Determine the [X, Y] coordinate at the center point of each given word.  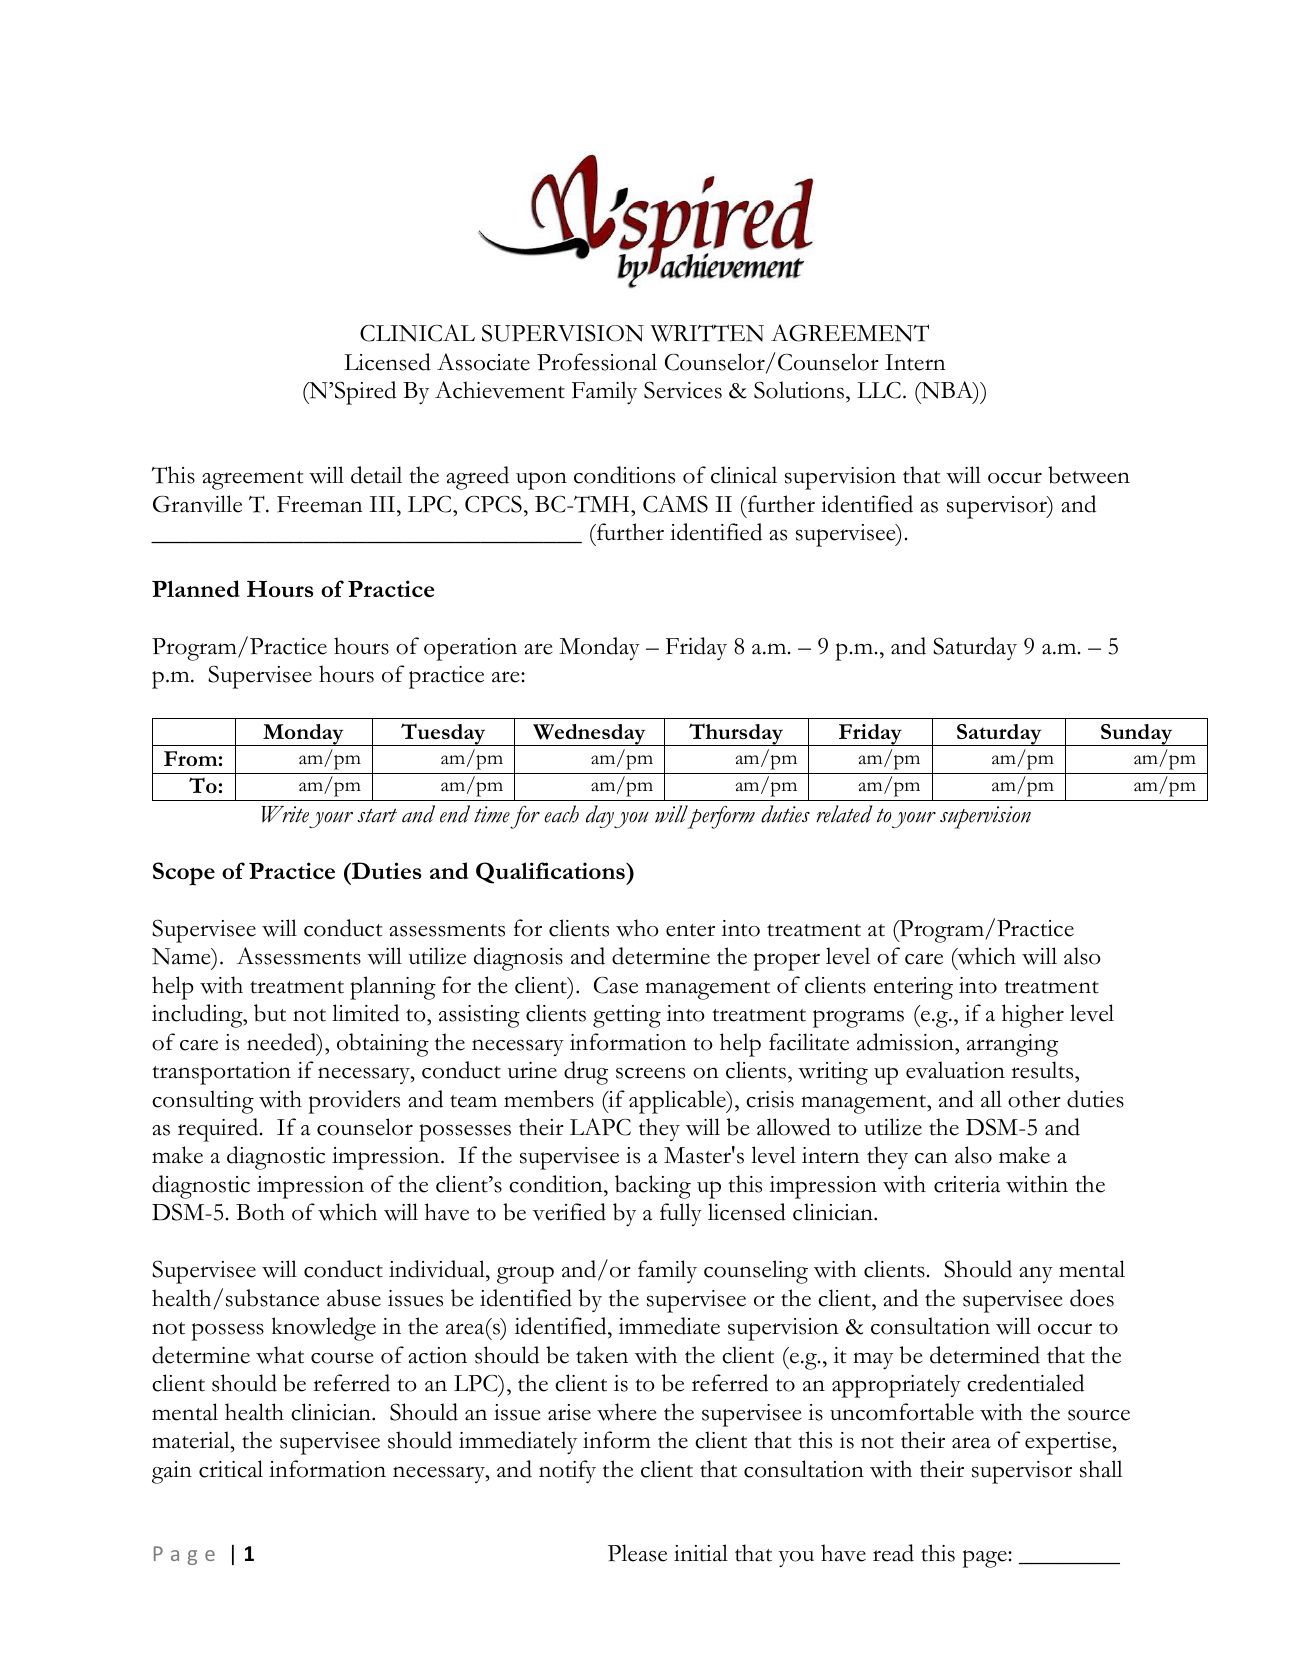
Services [683, 390]
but [270, 1013]
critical [231, 1469]
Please [637, 1553]
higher [1033, 1016]
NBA [947, 391]
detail [376, 475]
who [637, 928]
